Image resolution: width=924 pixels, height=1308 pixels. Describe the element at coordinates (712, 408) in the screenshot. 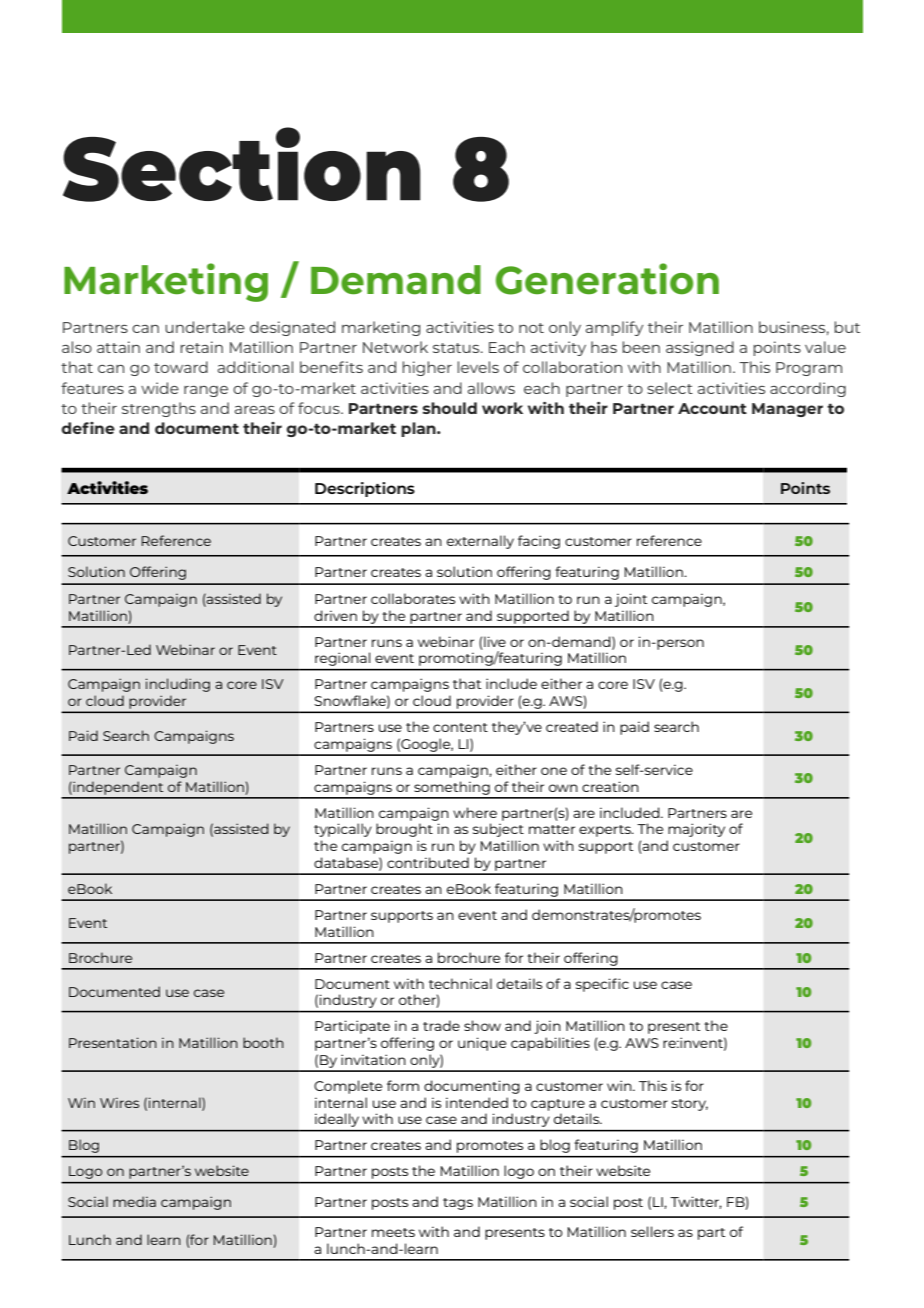

I see `Account` at that location.
